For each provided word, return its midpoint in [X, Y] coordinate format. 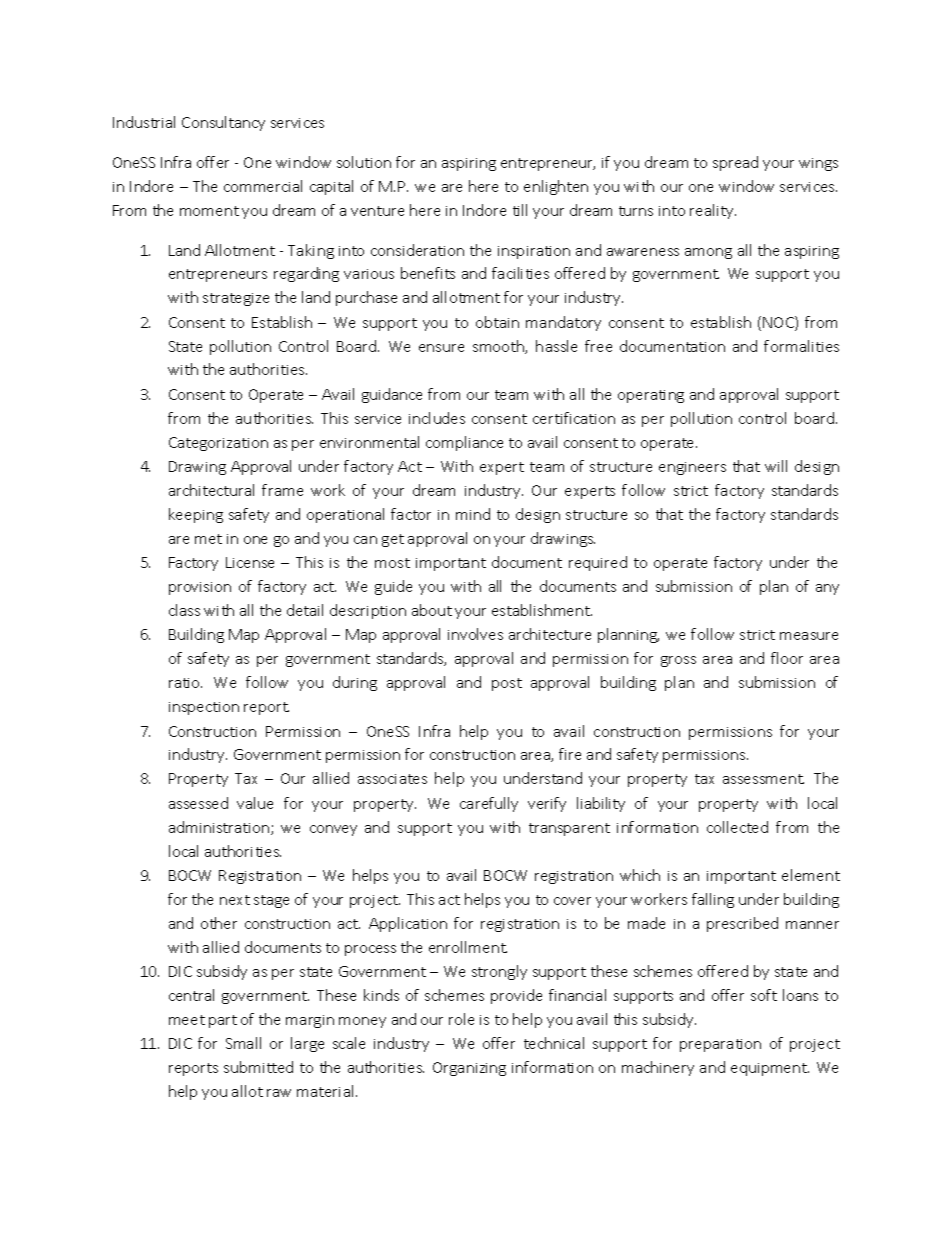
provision [200, 588]
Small [243, 1043]
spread [735, 163]
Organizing [469, 1069]
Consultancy [223, 123]
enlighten [556, 187]
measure [809, 636]
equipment [770, 1069]
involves [475, 634]
